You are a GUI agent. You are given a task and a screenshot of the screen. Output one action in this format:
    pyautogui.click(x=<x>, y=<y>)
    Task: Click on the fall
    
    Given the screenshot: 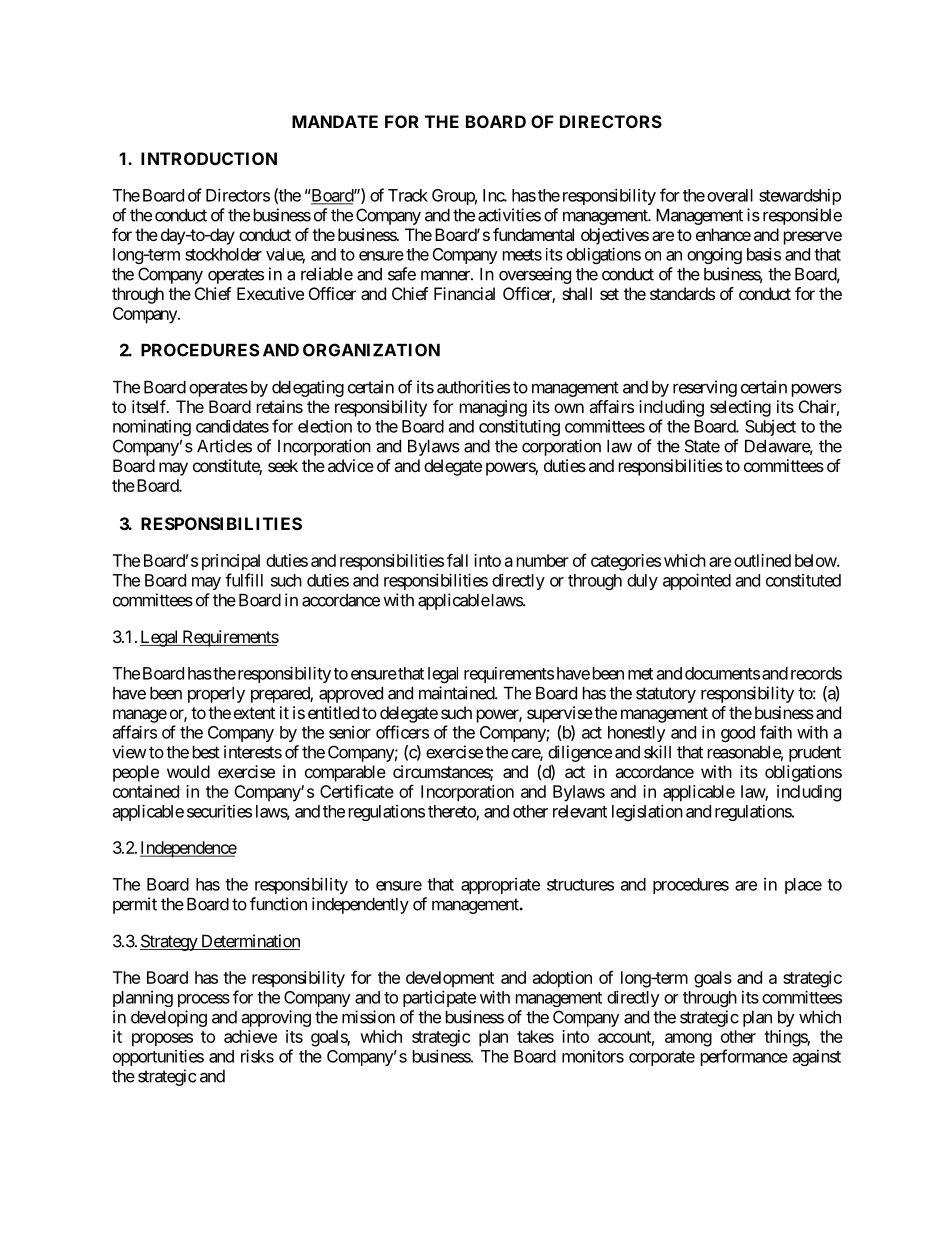 What is the action you would take?
    pyautogui.click(x=457, y=560)
